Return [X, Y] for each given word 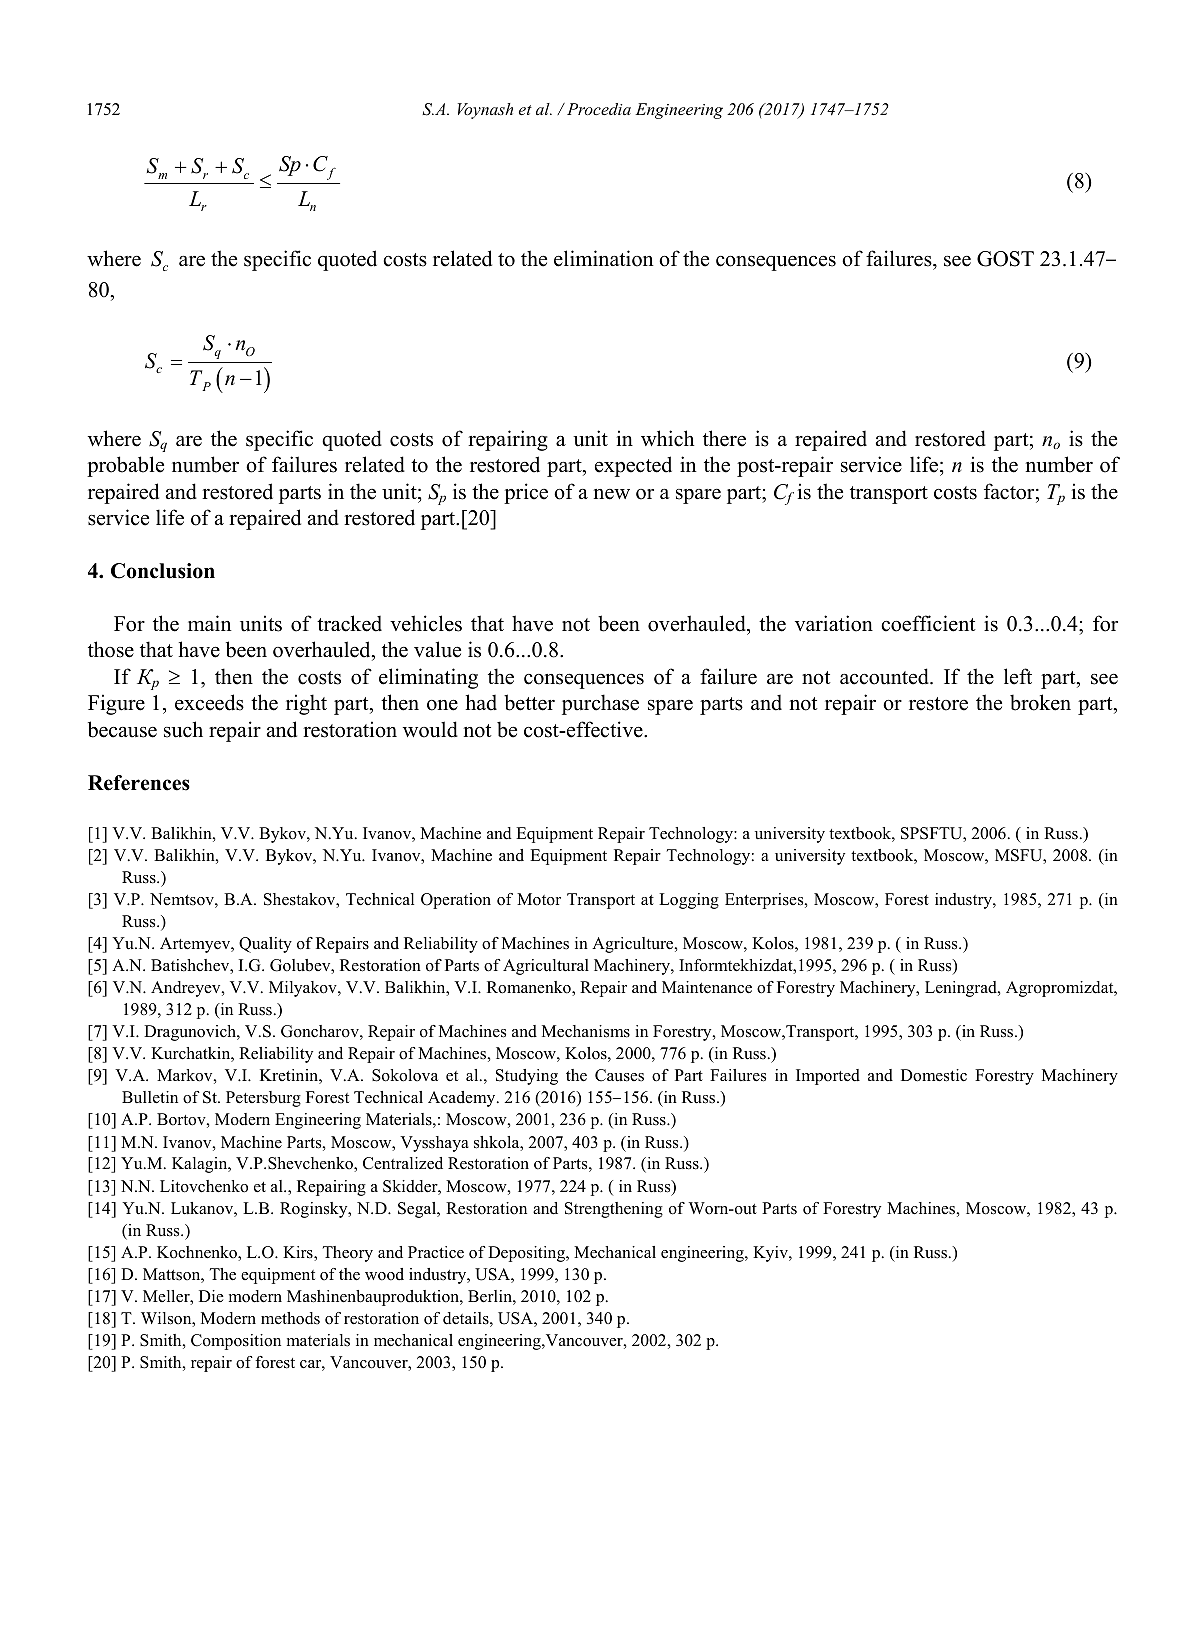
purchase [600, 704]
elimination [604, 258]
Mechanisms [586, 1031]
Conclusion [163, 571]
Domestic [934, 1075]
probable [125, 466]
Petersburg [263, 1099]
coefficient [928, 623]
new [612, 494]
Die [211, 1296]
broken [1040, 702]
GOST [1005, 259]
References [139, 783]
